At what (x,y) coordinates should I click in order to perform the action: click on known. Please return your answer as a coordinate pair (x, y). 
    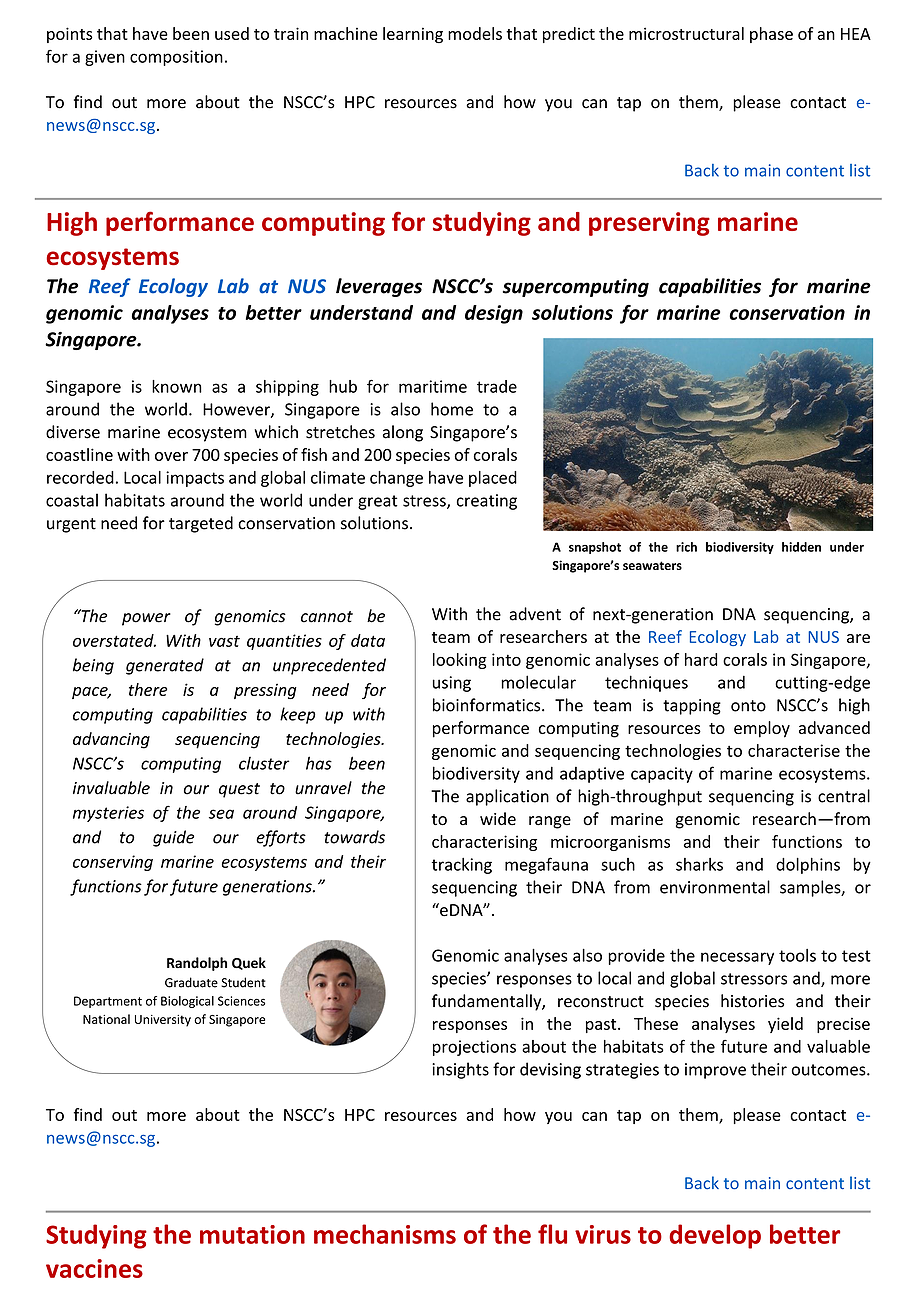
    Looking at the image, I should click on (177, 386).
